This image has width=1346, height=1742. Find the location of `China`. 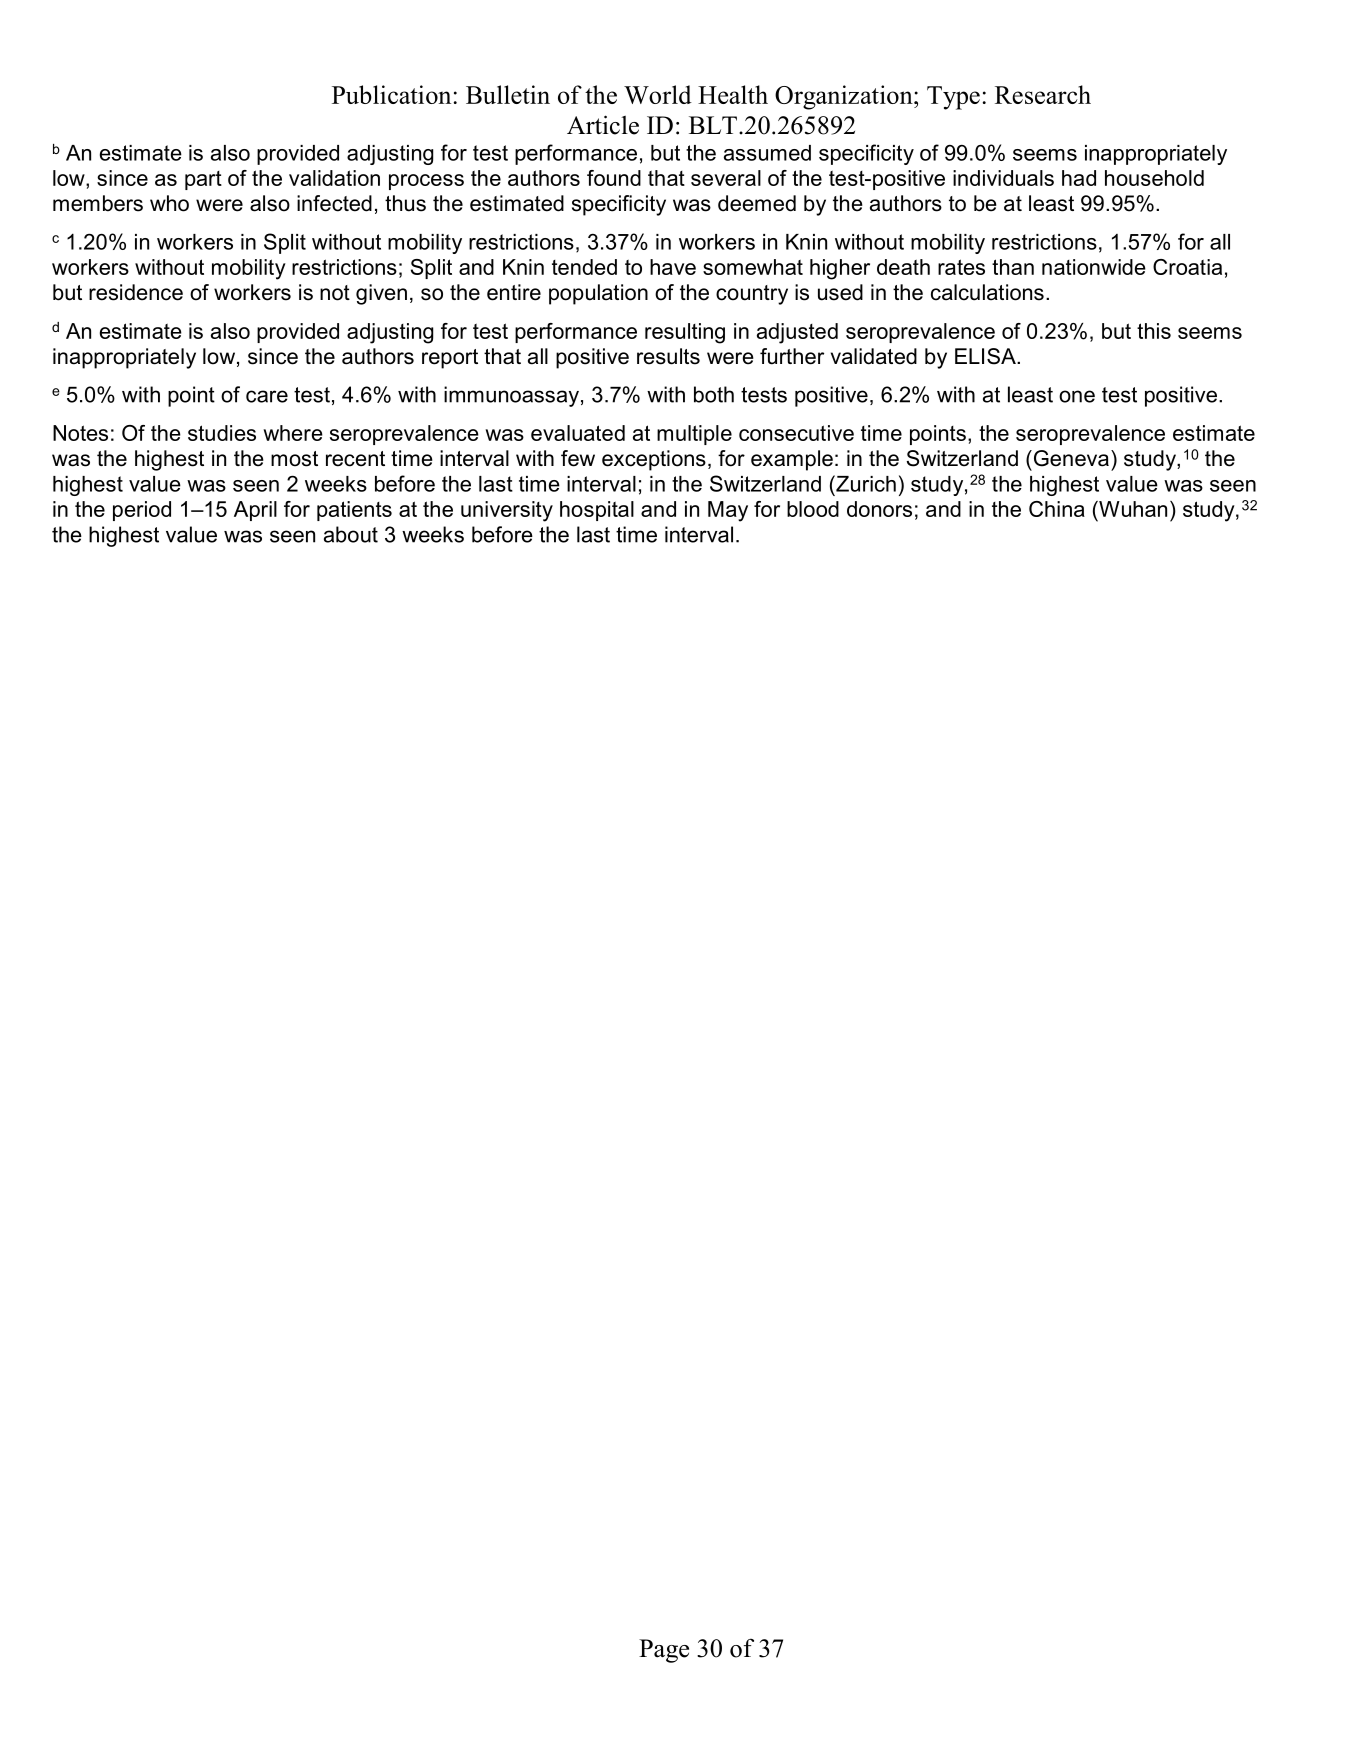

China is located at coordinates (1057, 509).
